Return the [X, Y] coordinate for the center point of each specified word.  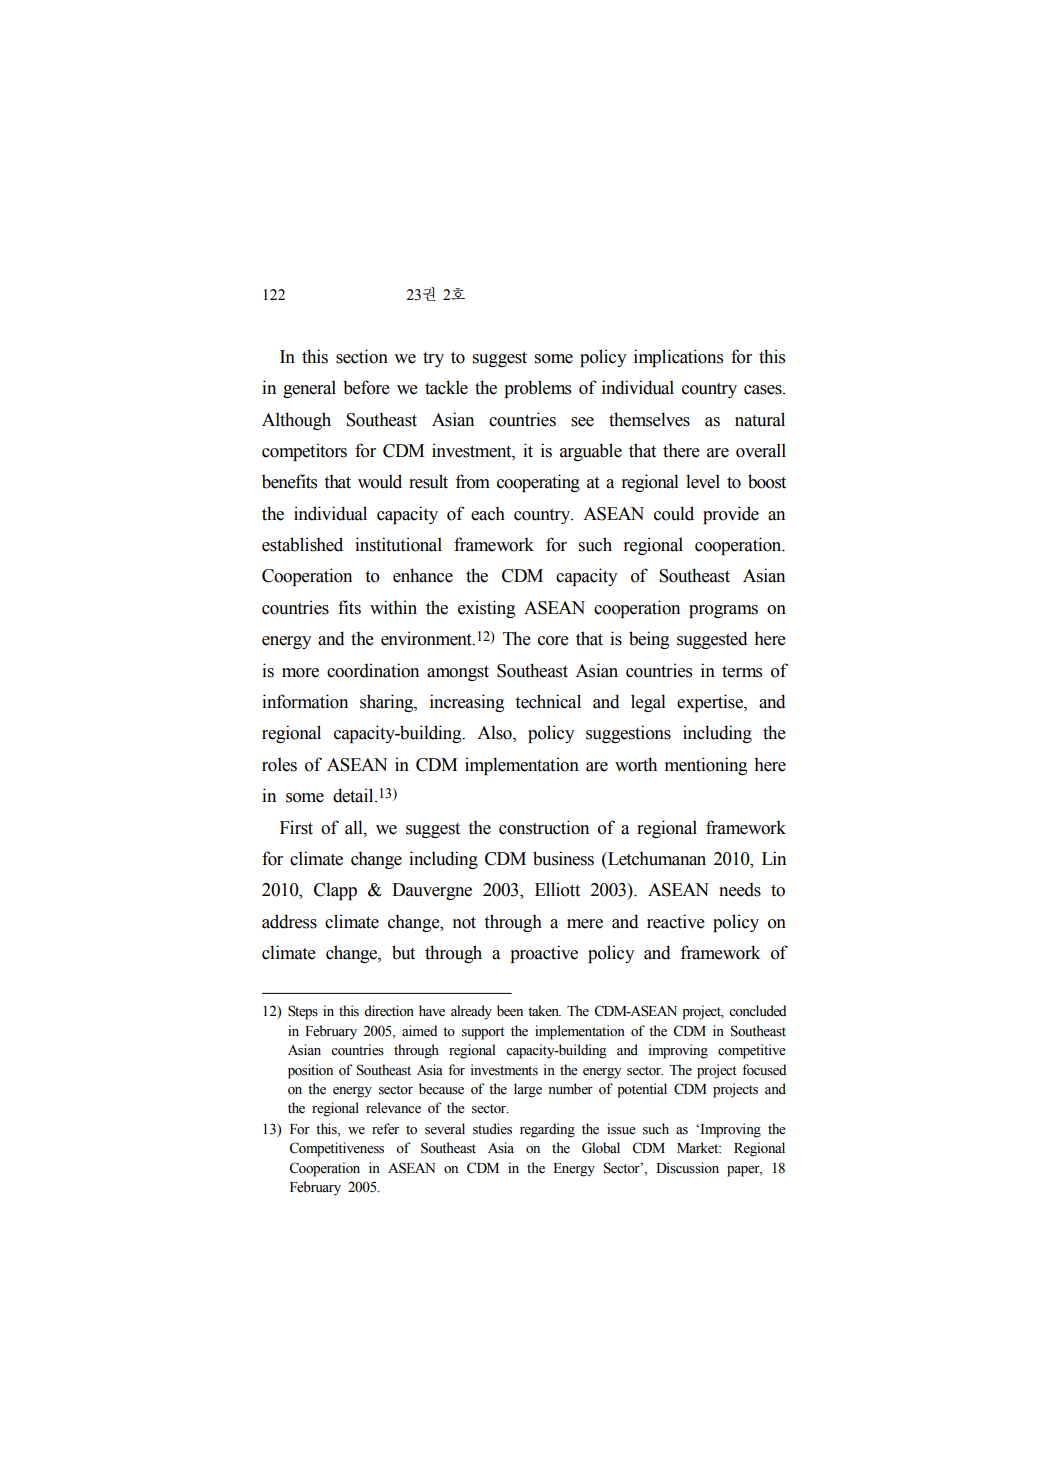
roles [279, 764]
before [366, 387]
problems [538, 389]
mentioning [706, 766]
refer [385, 1129]
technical [548, 701]
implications [678, 358]
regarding [547, 1130]
